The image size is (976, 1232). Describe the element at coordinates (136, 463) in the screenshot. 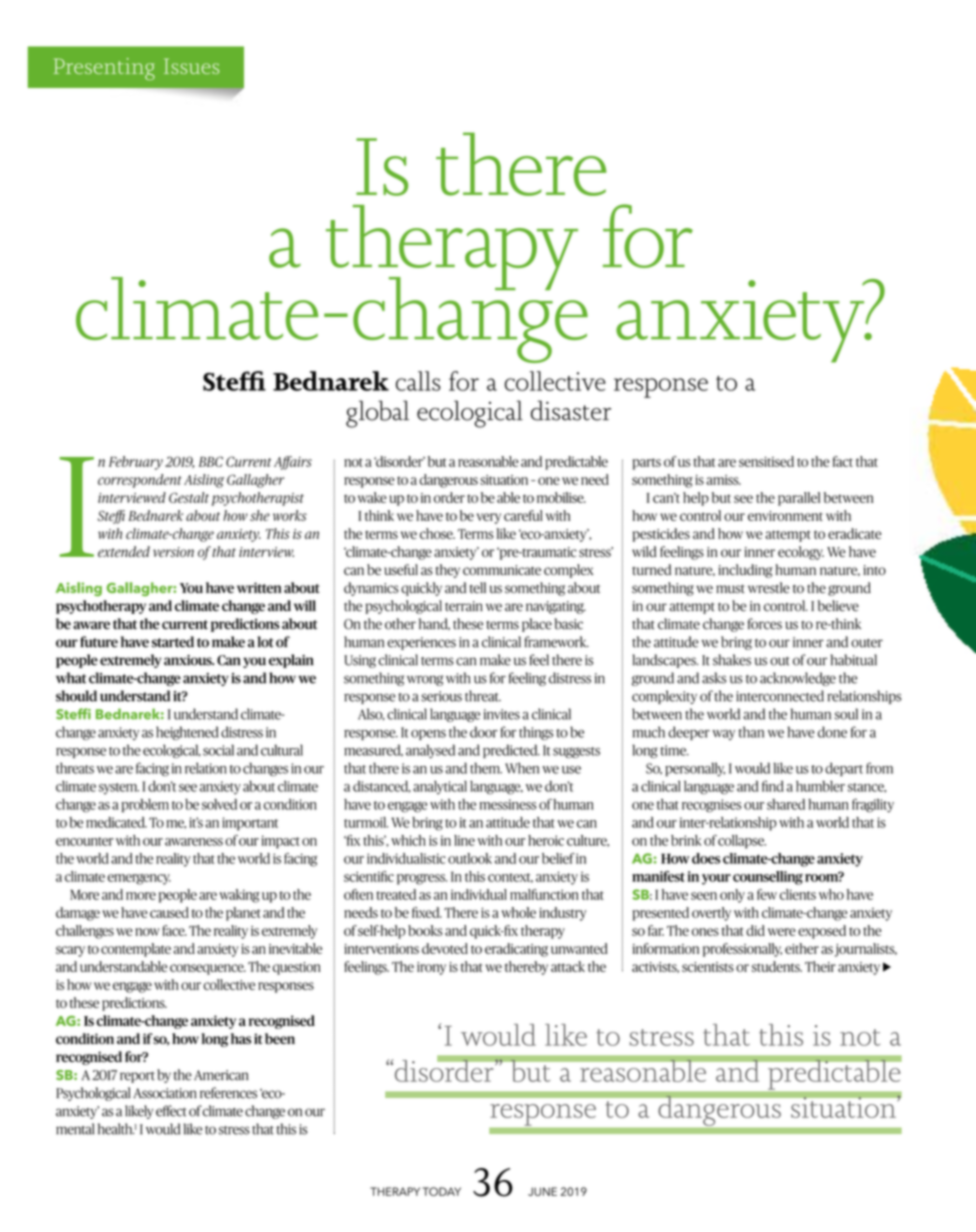

I see `February` at that location.
